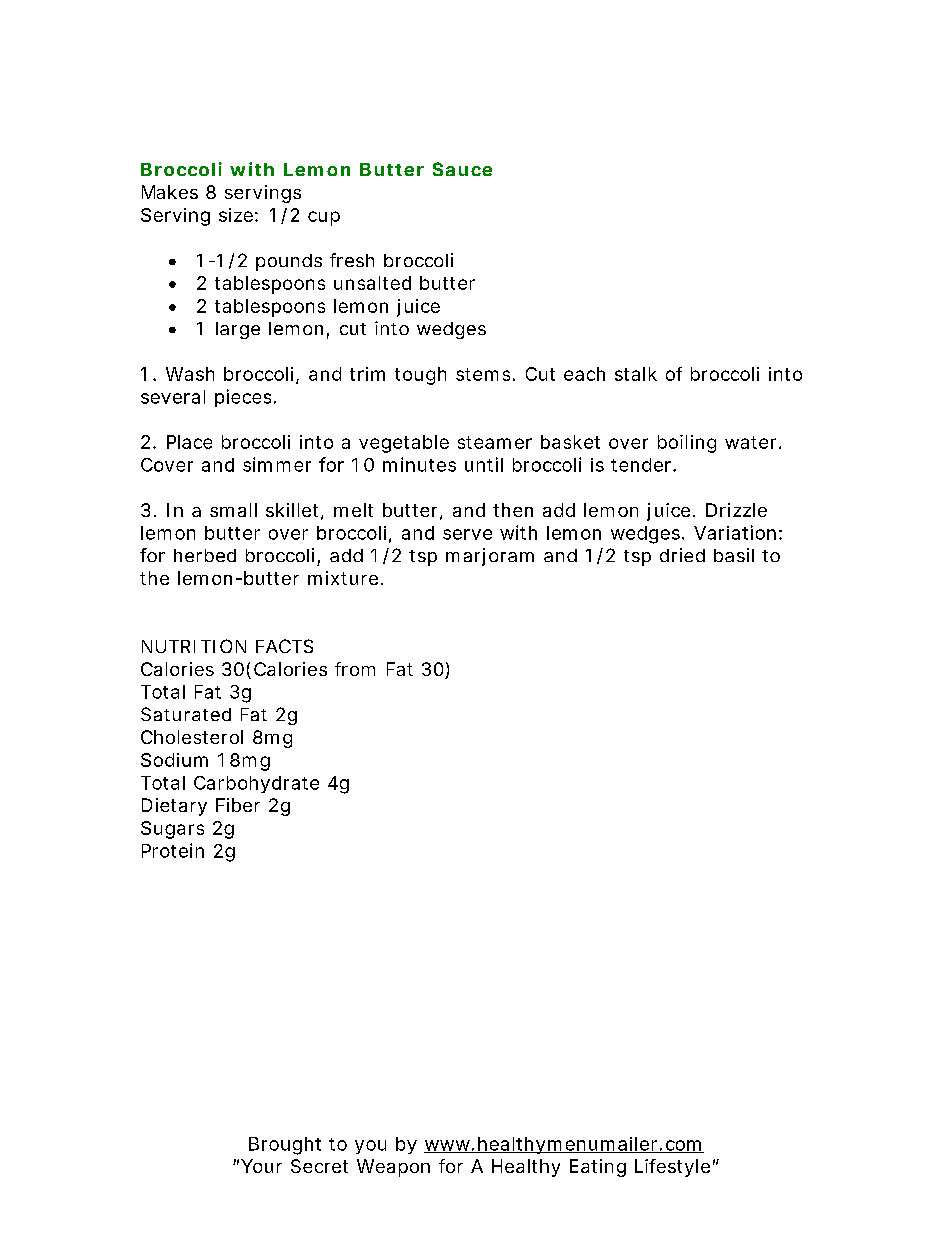 This screenshot has width=952, height=1233. Describe the element at coordinates (173, 850) in the screenshot. I see `Protein` at that location.
